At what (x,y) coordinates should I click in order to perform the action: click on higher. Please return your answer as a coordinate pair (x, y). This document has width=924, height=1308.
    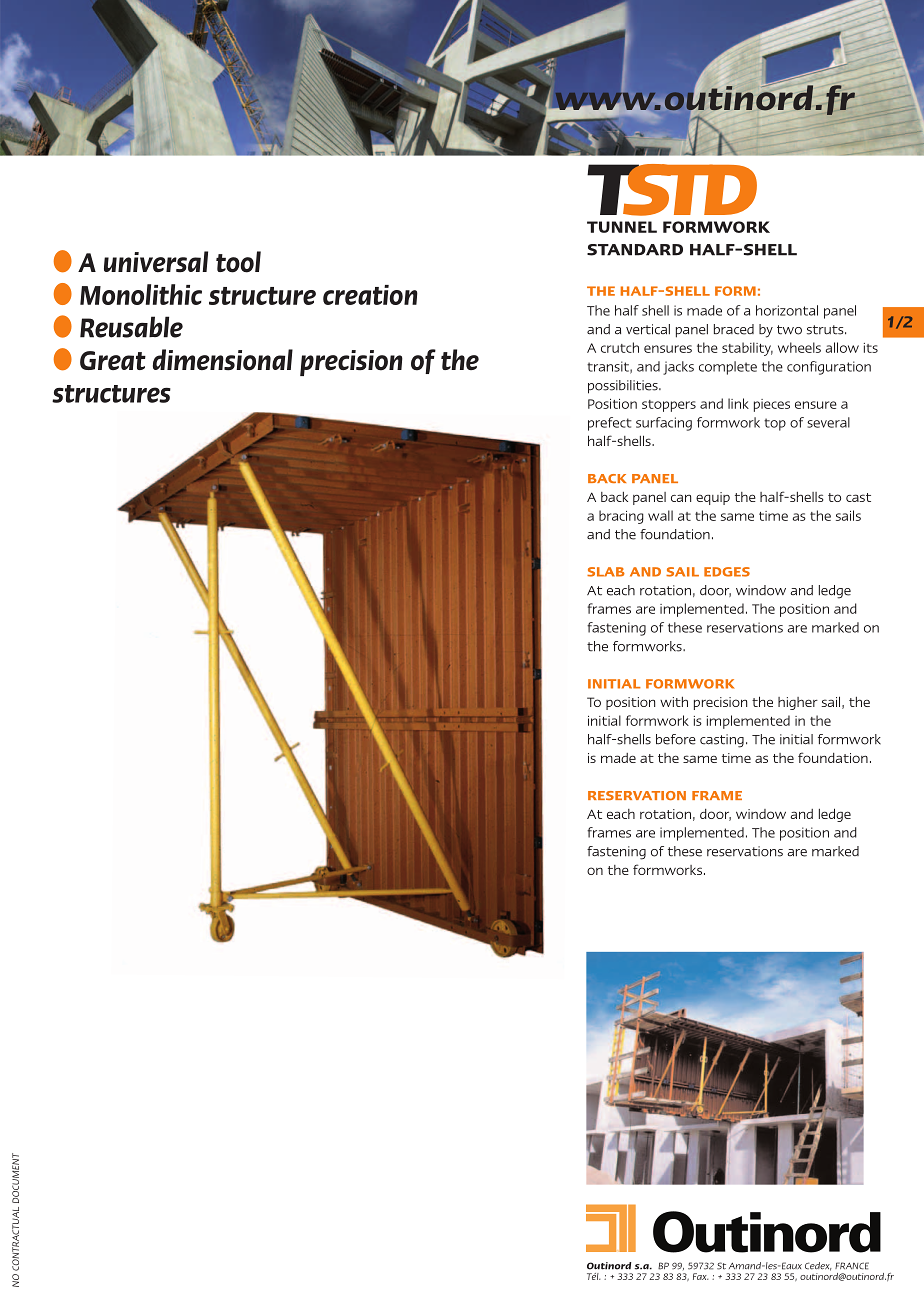
    Looking at the image, I should click on (798, 703).
